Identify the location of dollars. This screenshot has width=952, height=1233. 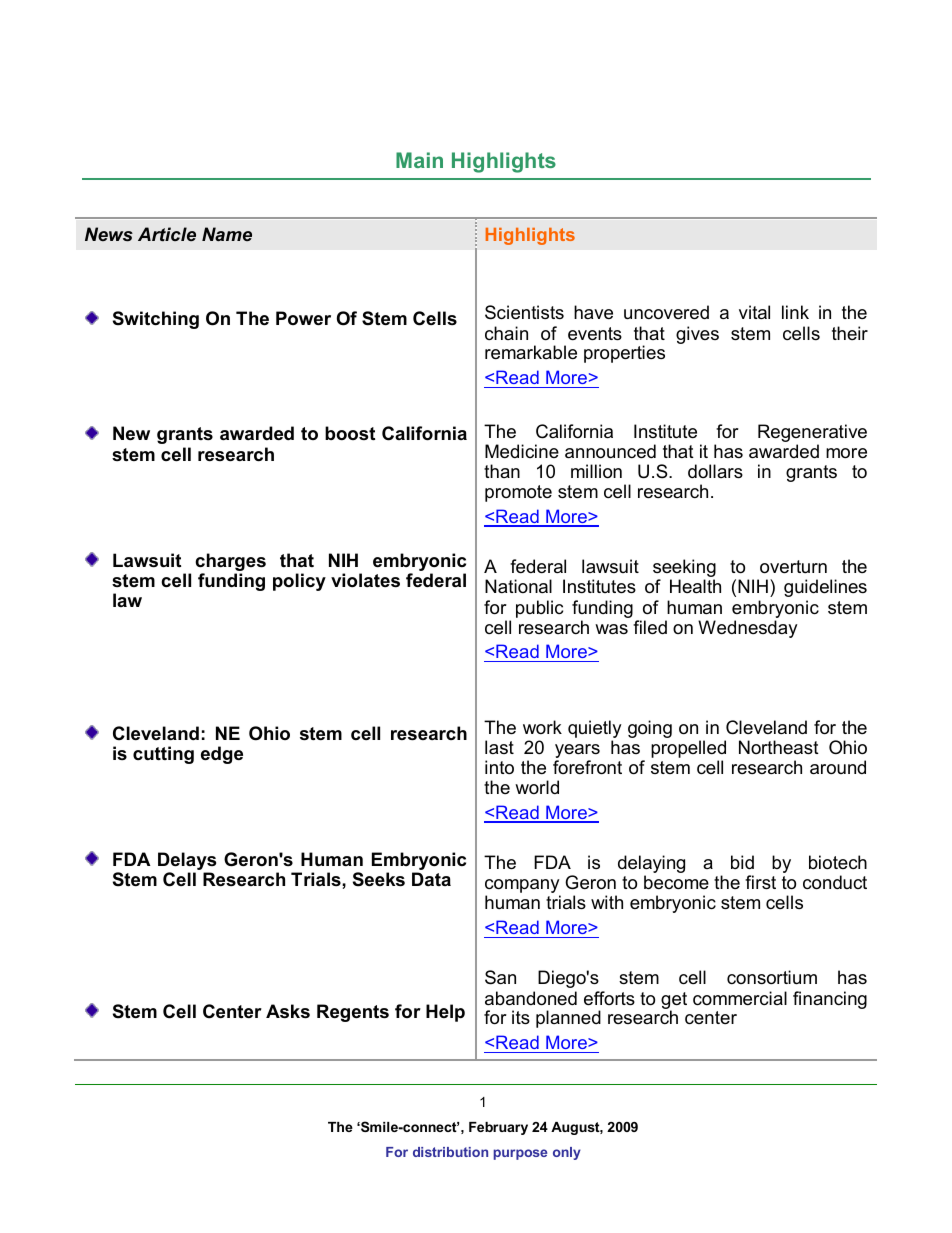
(715, 471).
